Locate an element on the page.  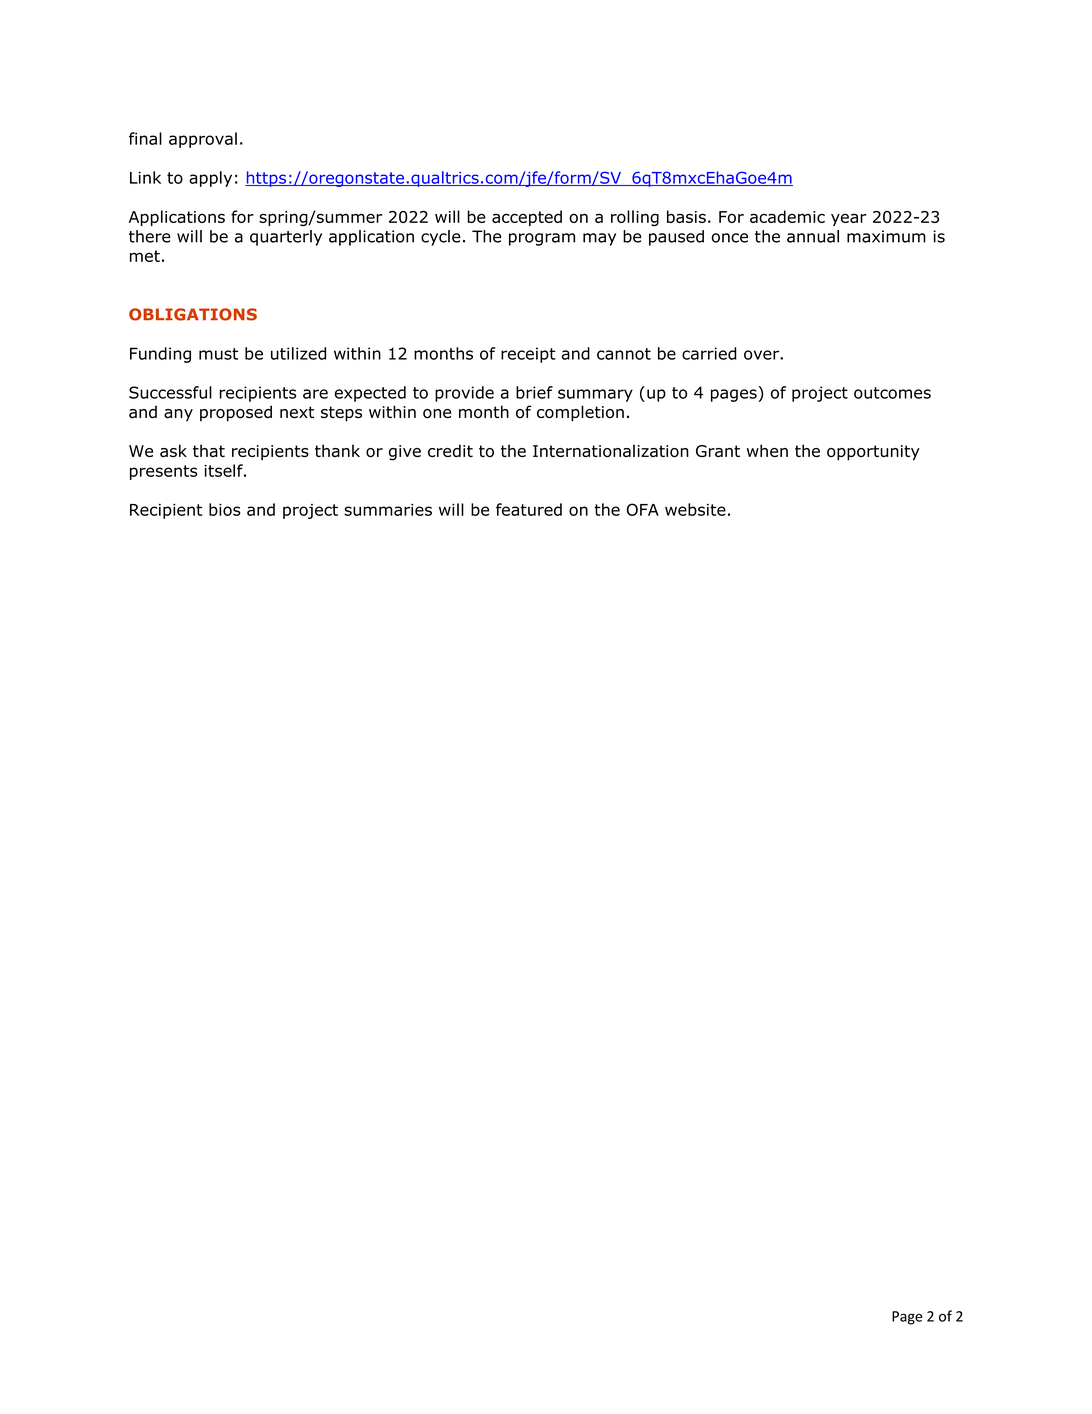
Successful is located at coordinates (170, 392).
